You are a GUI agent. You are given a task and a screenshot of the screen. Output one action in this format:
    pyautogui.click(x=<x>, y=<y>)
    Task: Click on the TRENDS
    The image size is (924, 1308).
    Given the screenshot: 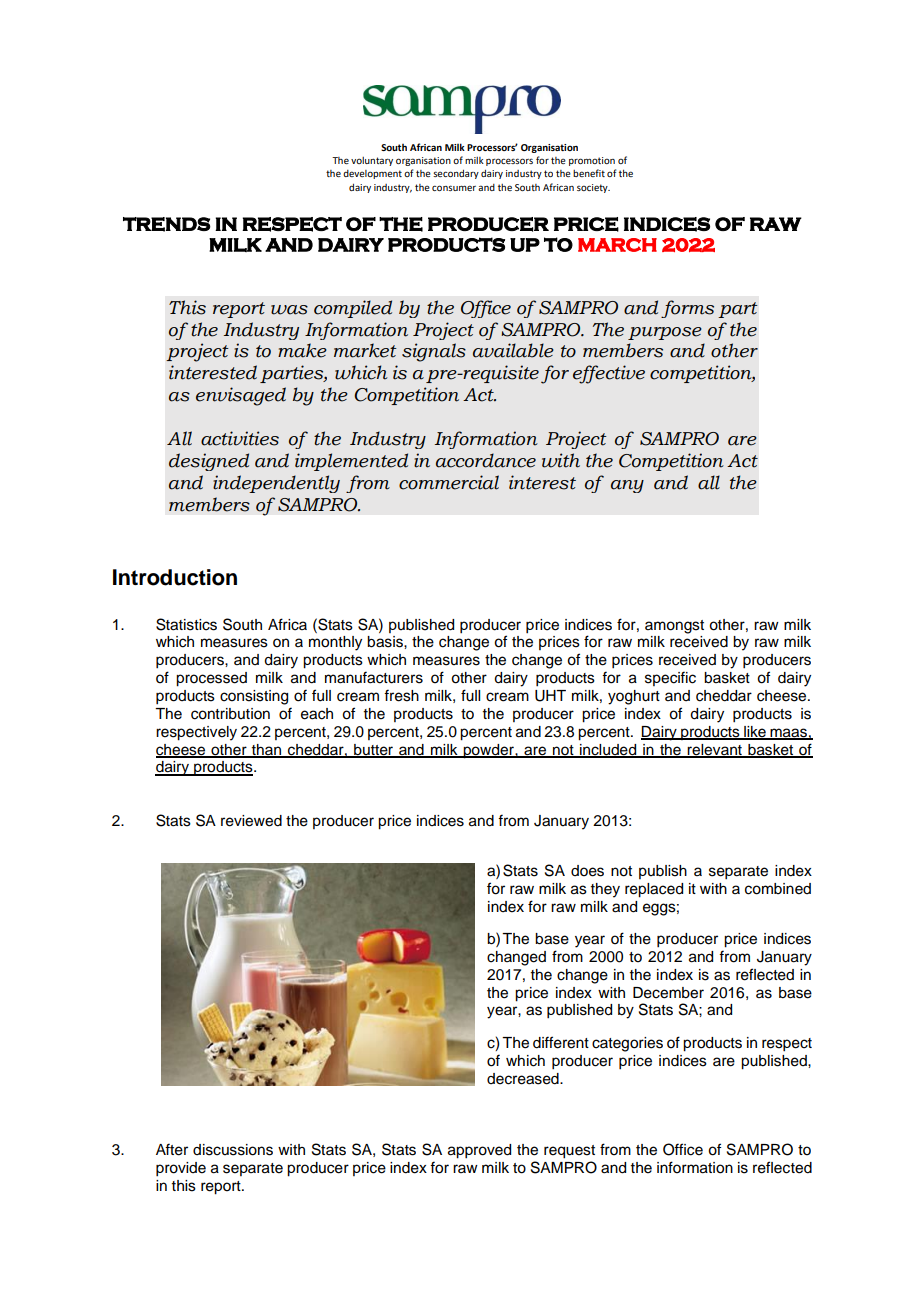 What is the action you would take?
    pyautogui.click(x=167, y=224)
